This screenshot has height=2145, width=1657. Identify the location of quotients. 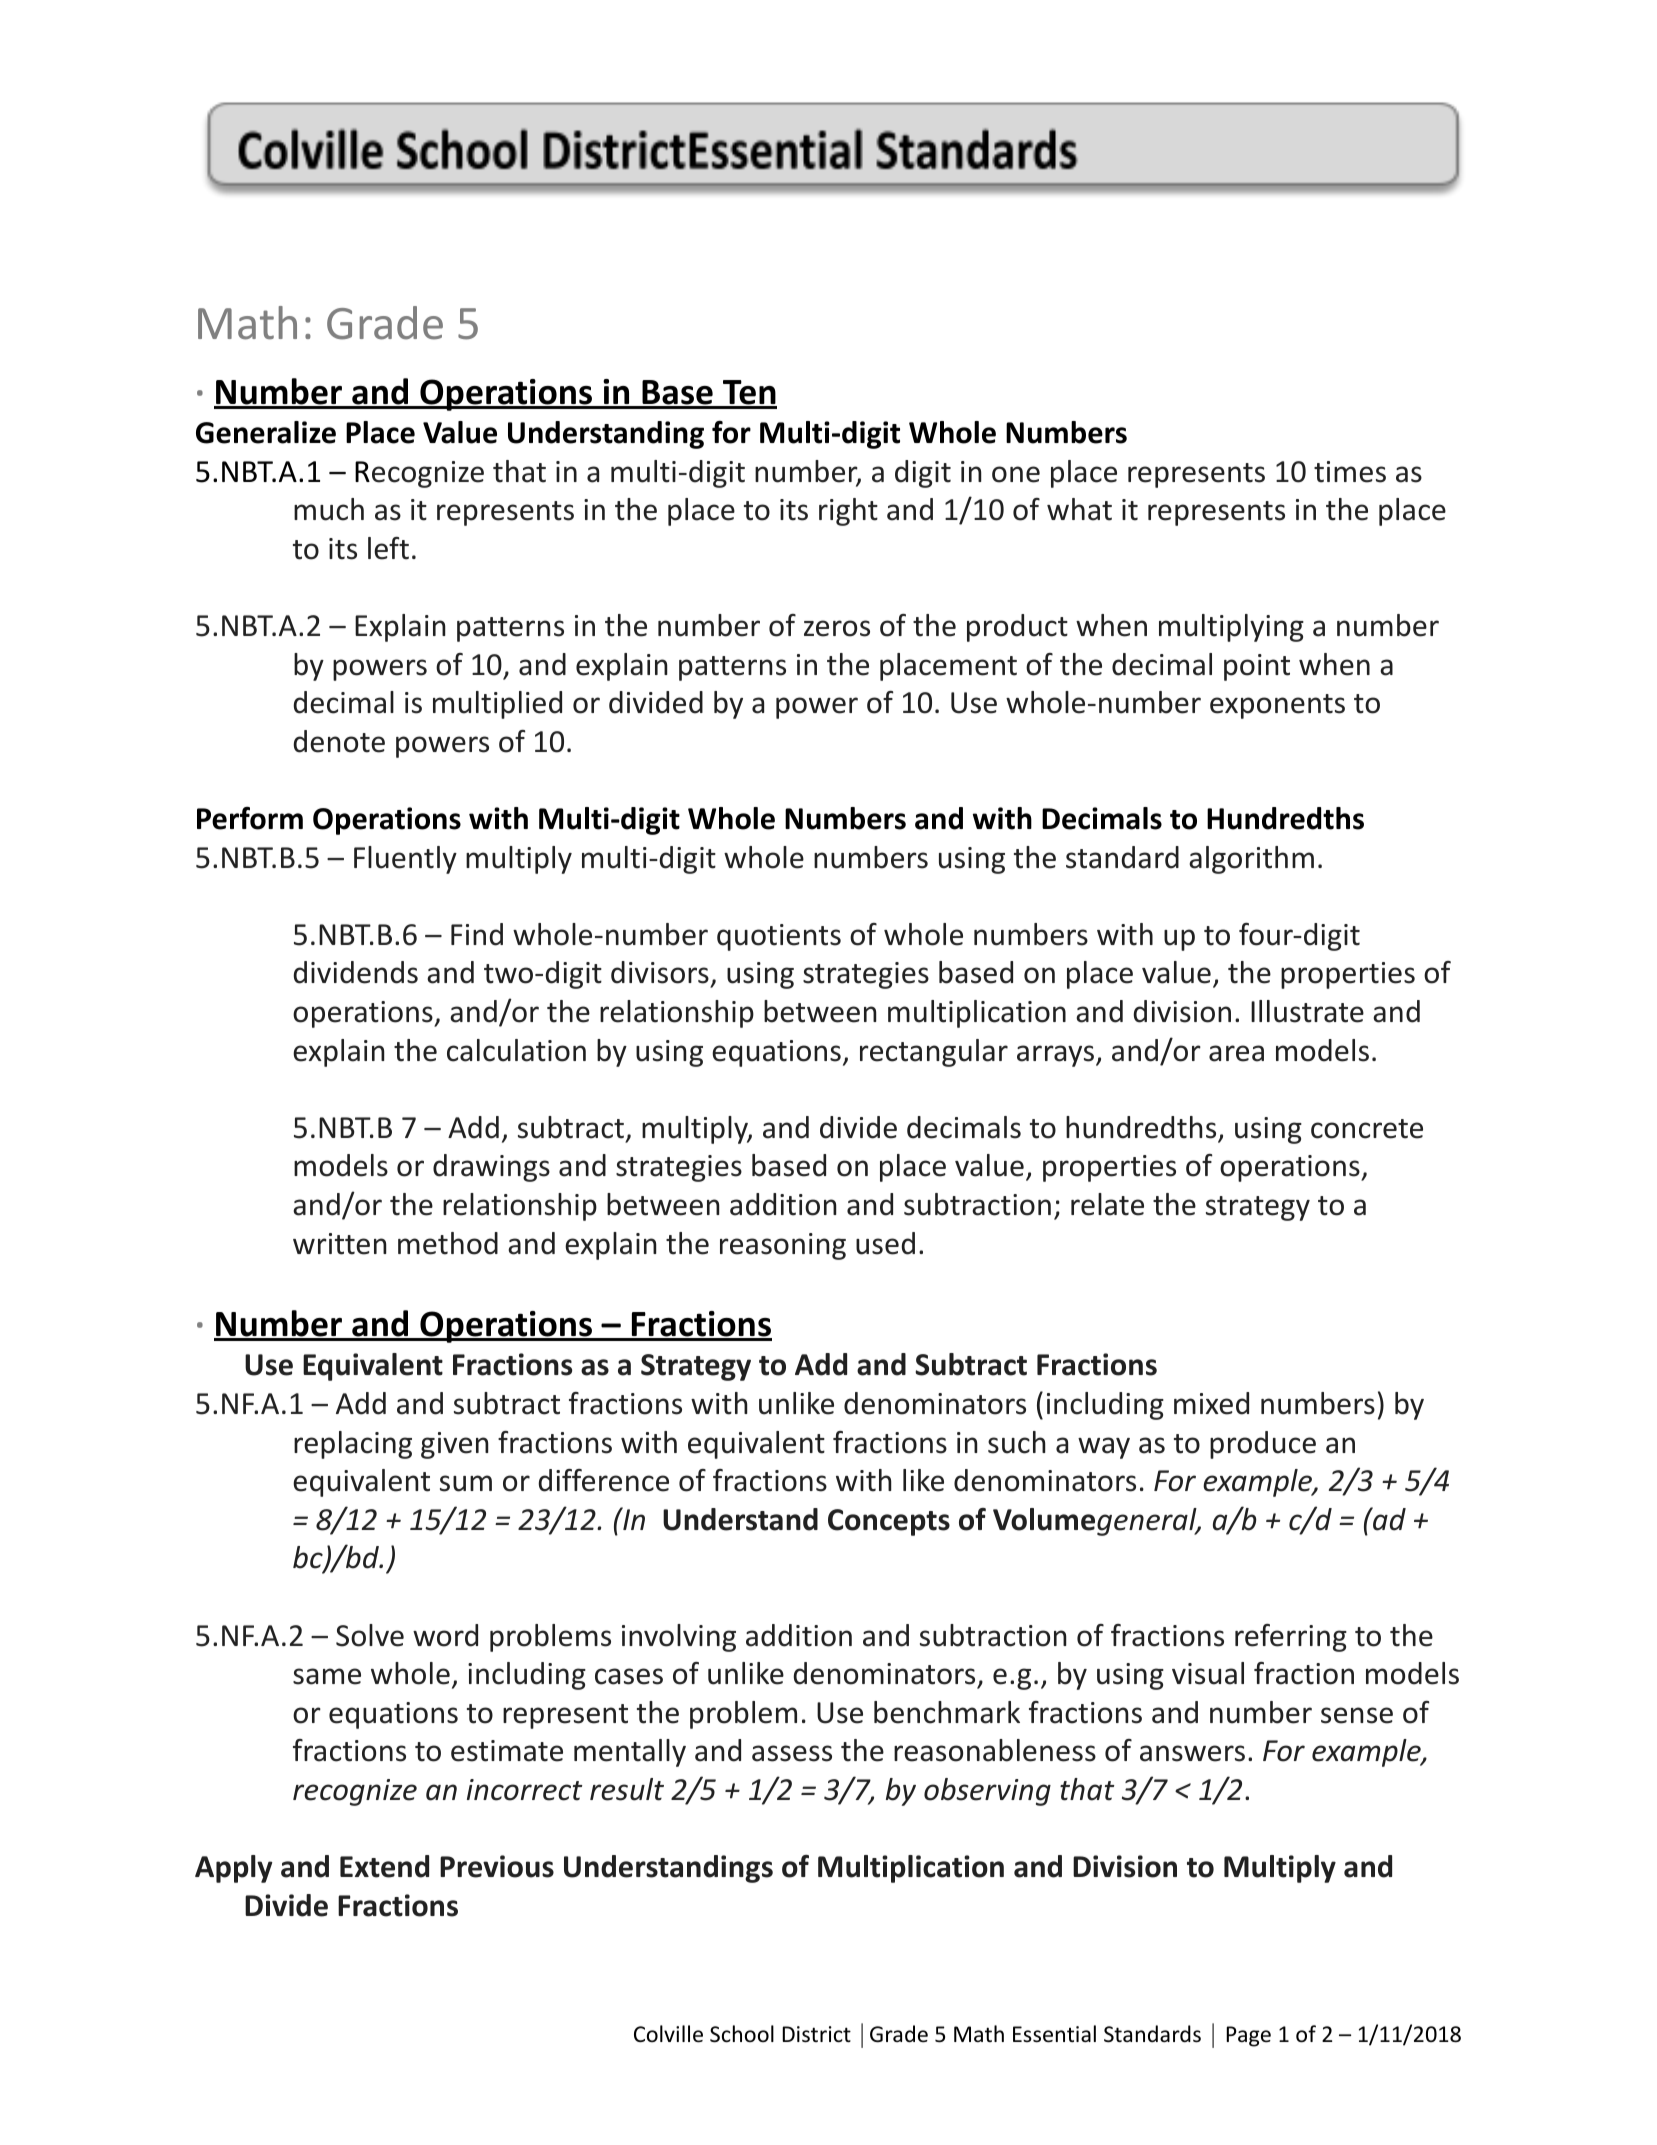
(779, 937).
